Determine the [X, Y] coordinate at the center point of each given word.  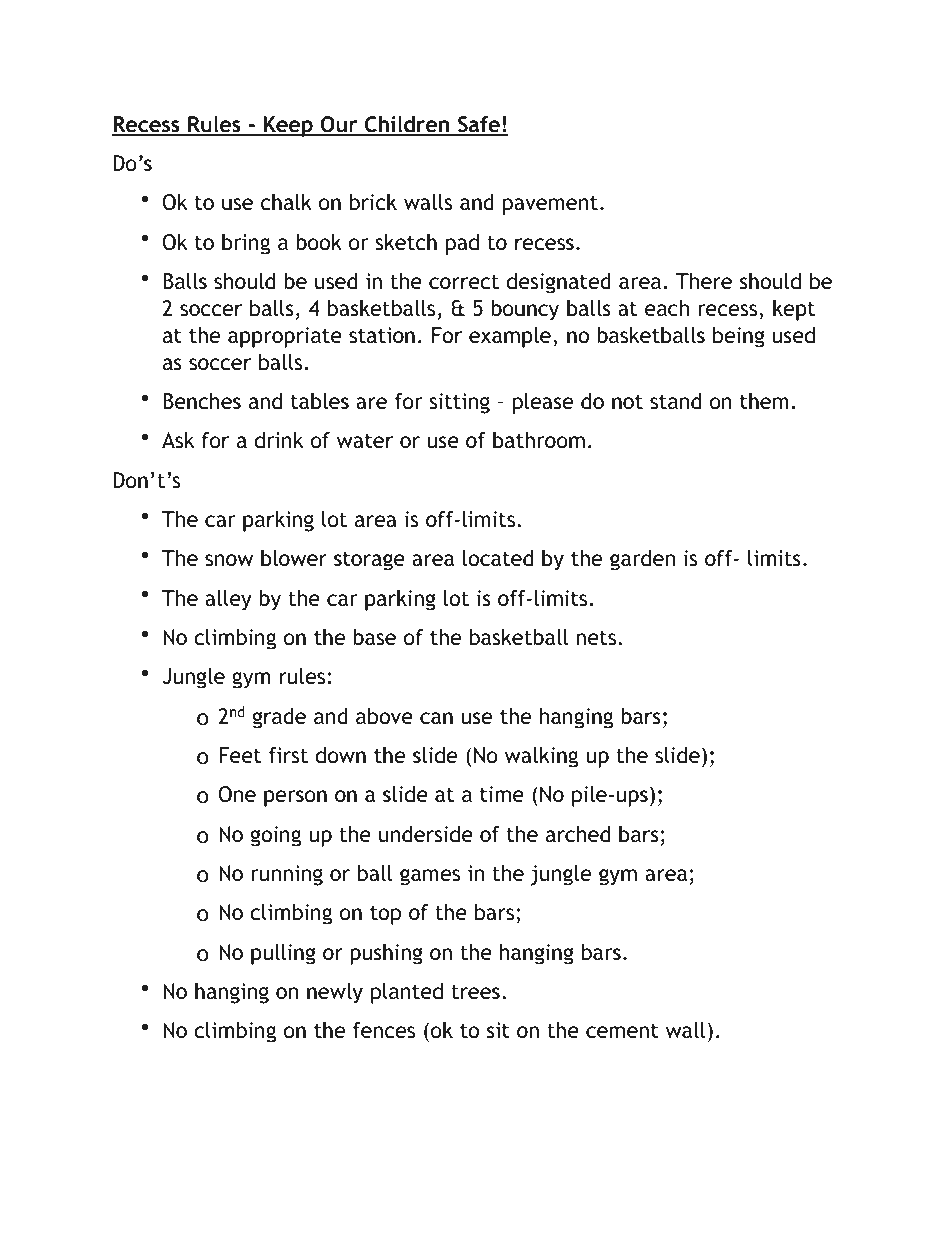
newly [335, 993]
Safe [479, 125]
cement [622, 1031]
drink [279, 440]
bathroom [539, 440]
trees [475, 992]
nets [596, 638]
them [764, 401]
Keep [288, 126]
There [704, 281]
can [436, 718]
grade [279, 718]
